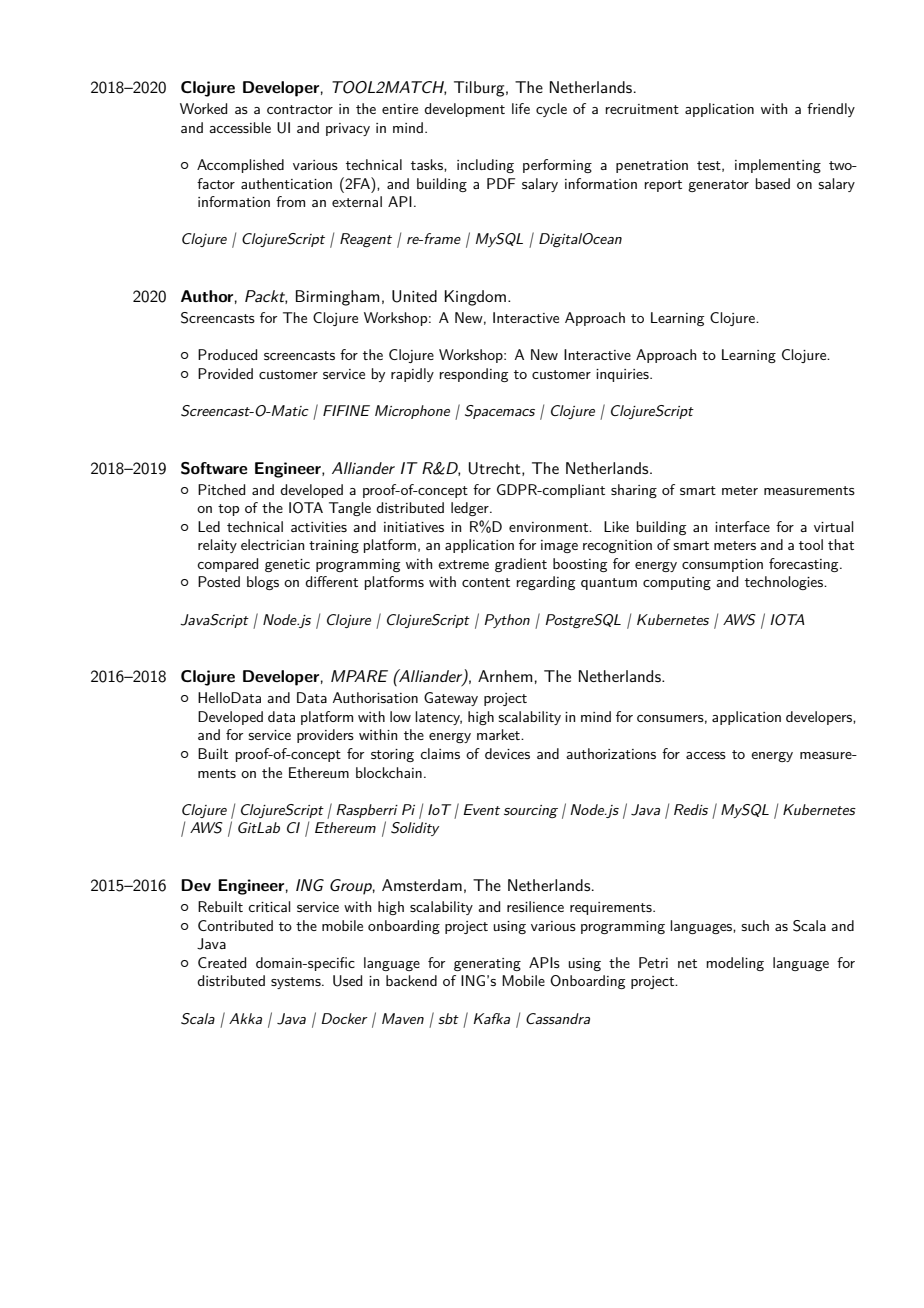 This document has height=1308, width=924. What do you see at coordinates (742, 526) in the document?
I see `interface` at bounding box center [742, 526].
